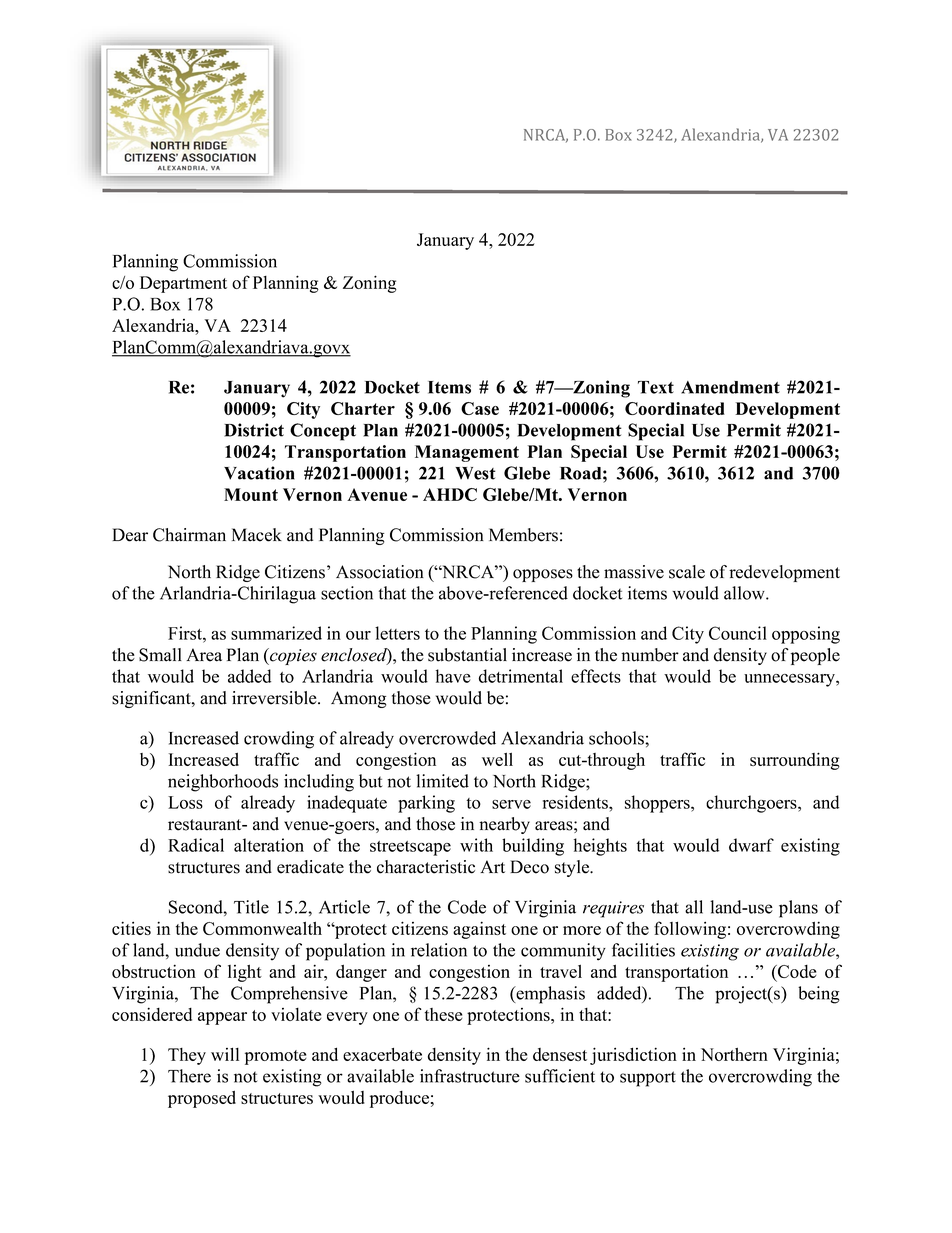 The image size is (952, 1233). Describe the element at coordinates (426, 867) in the document. I see `characteristic` at that location.
